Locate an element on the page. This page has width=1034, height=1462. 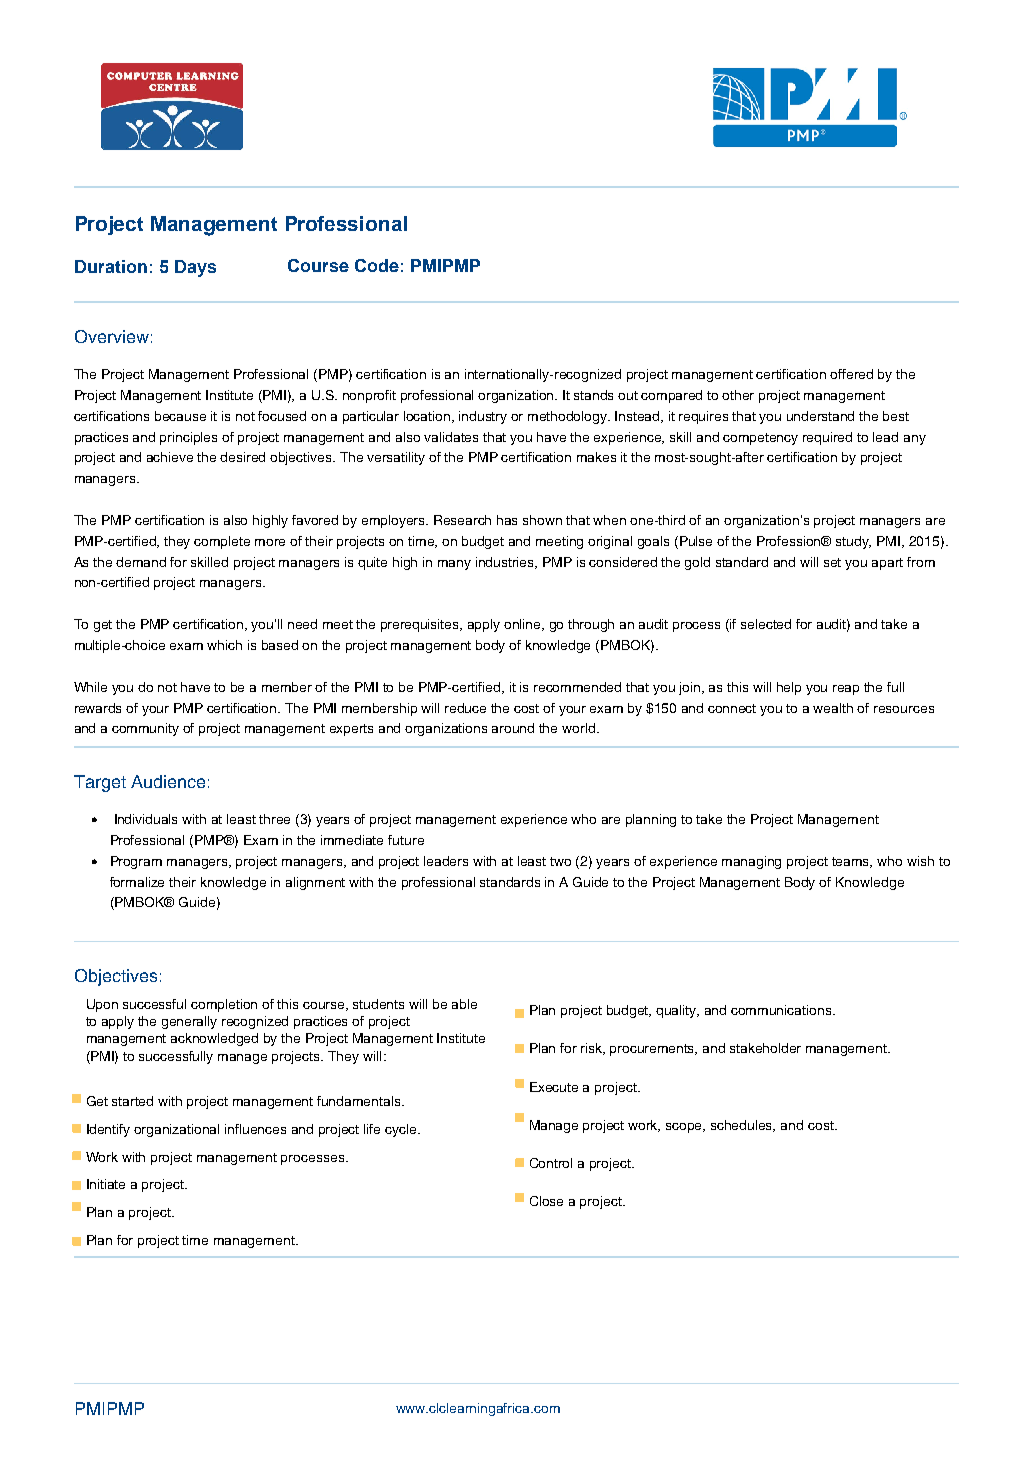
set is located at coordinates (832, 562).
